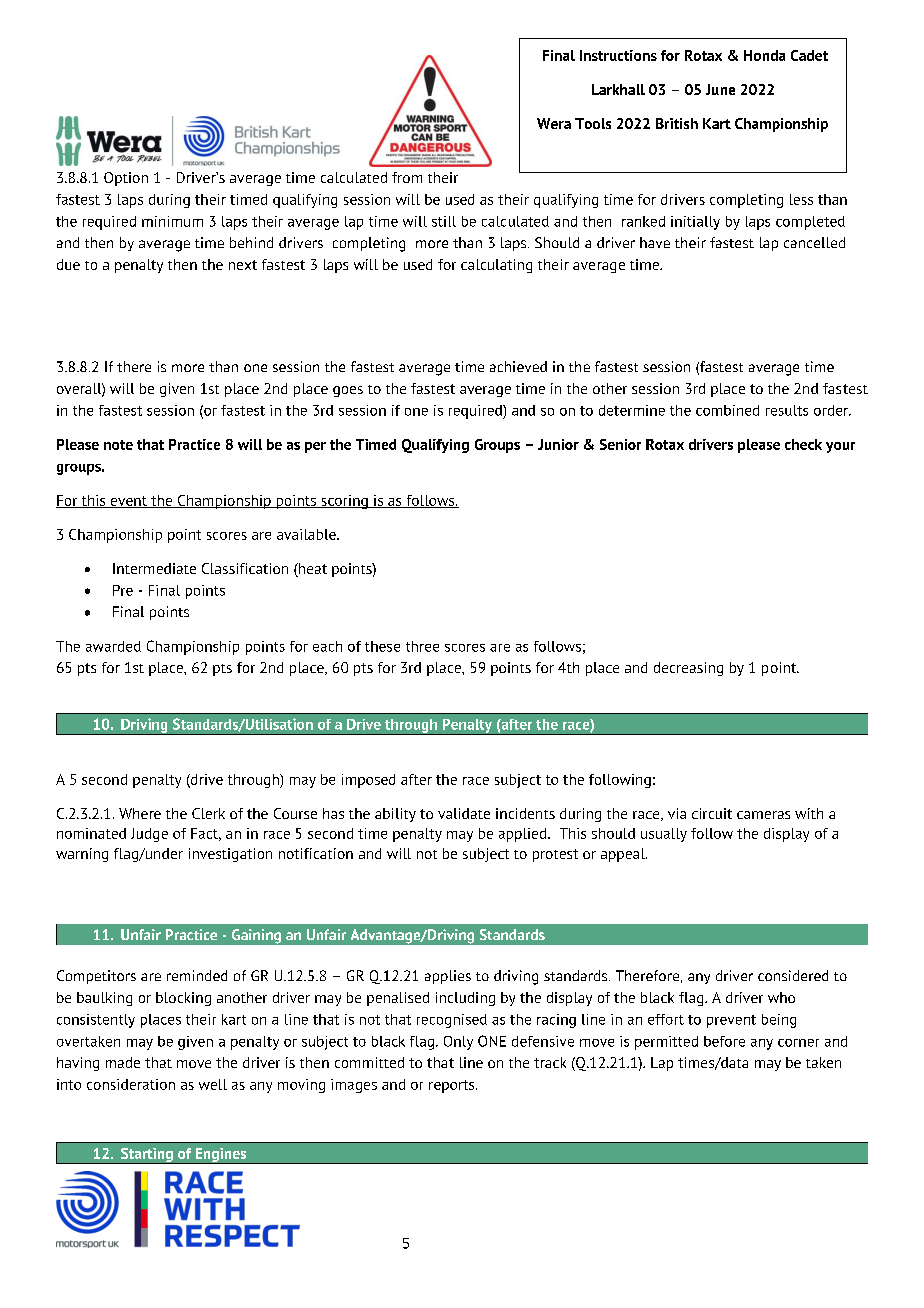 The image size is (924, 1308). I want to click on three, so click(422, 646).
